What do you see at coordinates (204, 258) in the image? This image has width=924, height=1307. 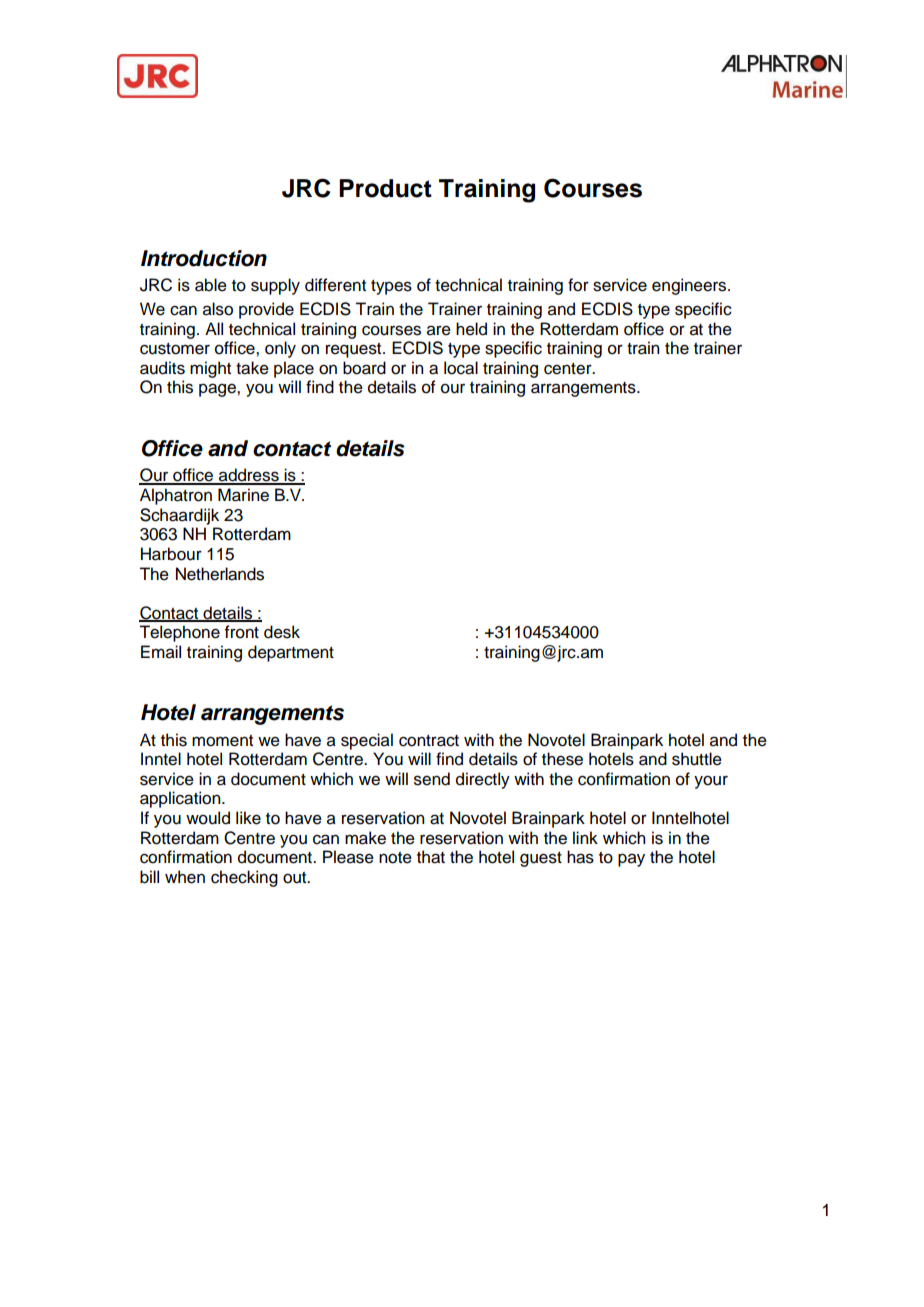 I see `Introduction` at bounding box center [204, 258].
